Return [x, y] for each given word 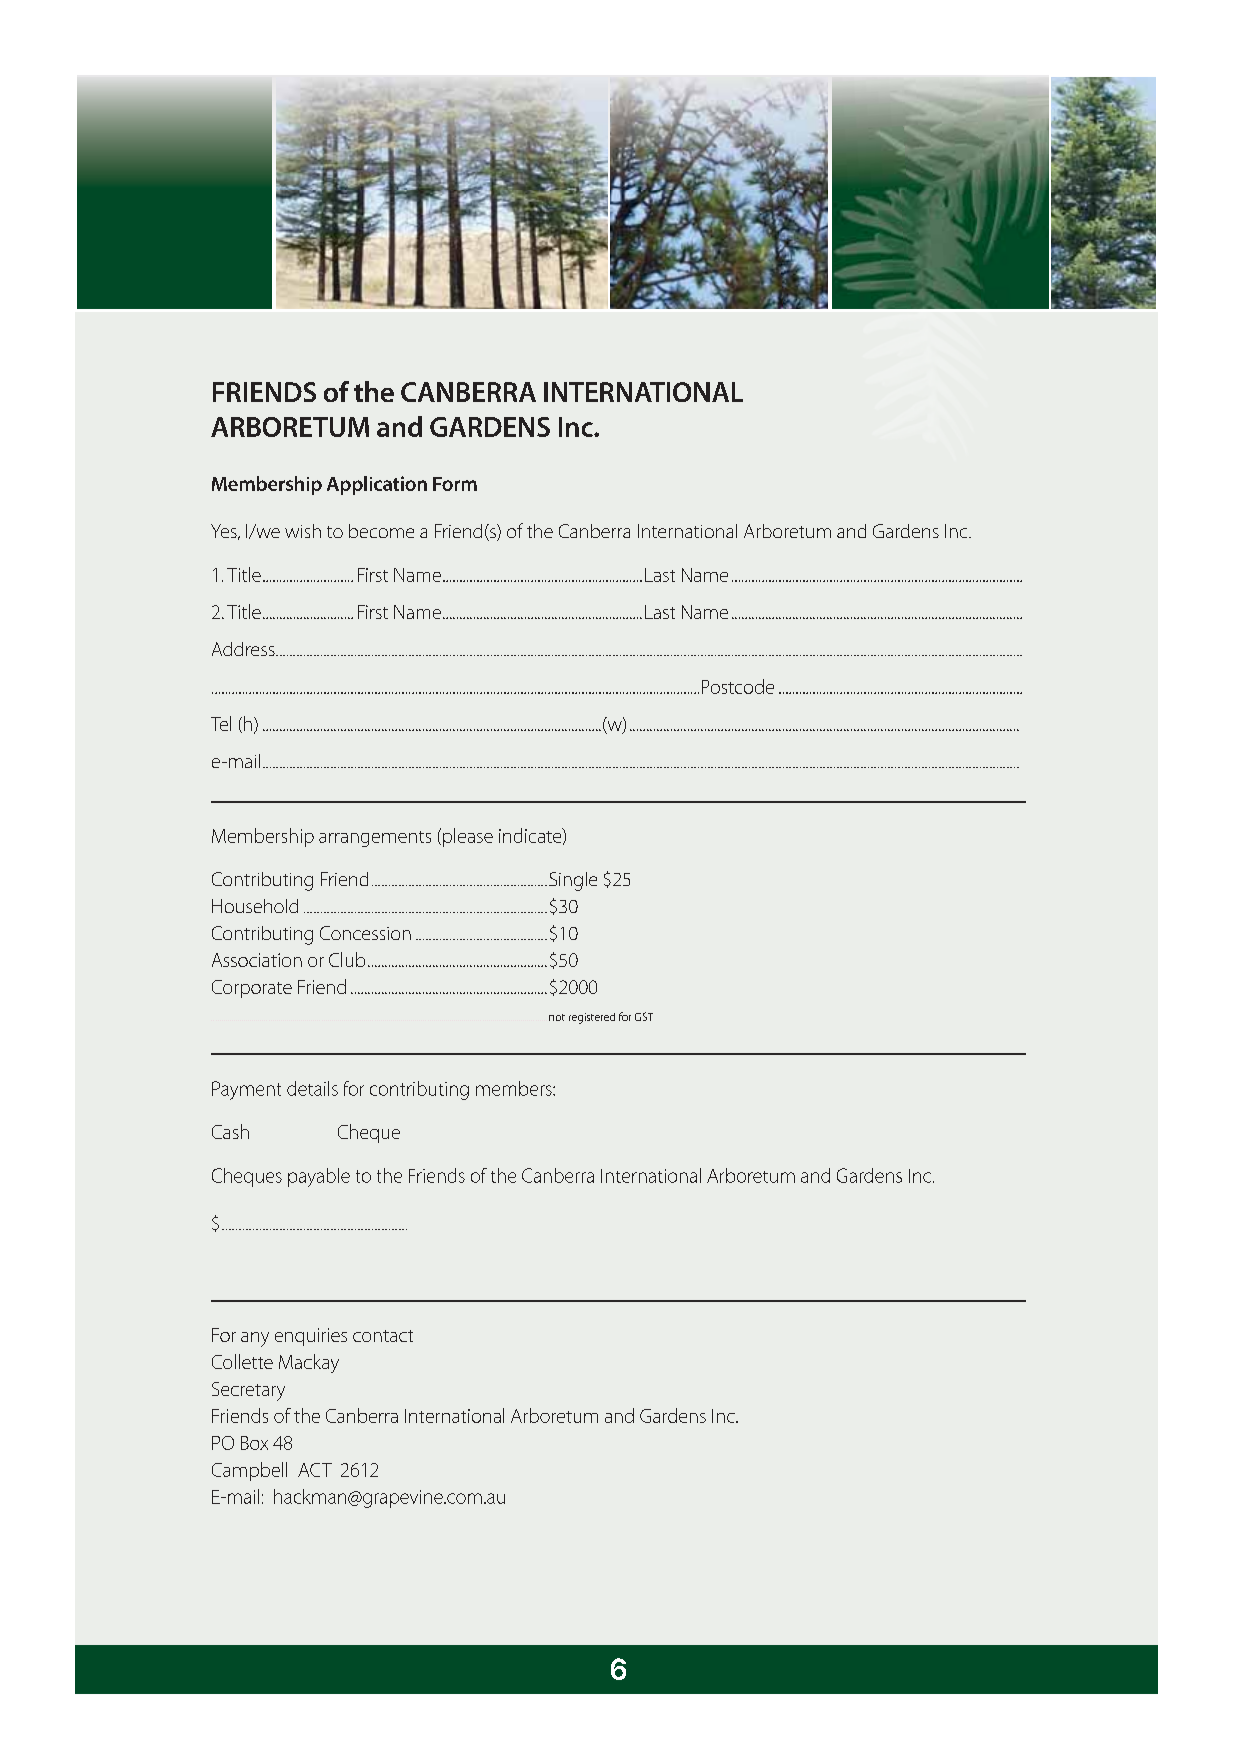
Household [255, 906]
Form [455, 484]
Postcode [738, 686]
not [557, 1017]
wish [303, 531]
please [468, 837]
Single [573, 881]
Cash [230, 1131]
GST [644, 1016]
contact [383, 1336]
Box [254, 1443]
